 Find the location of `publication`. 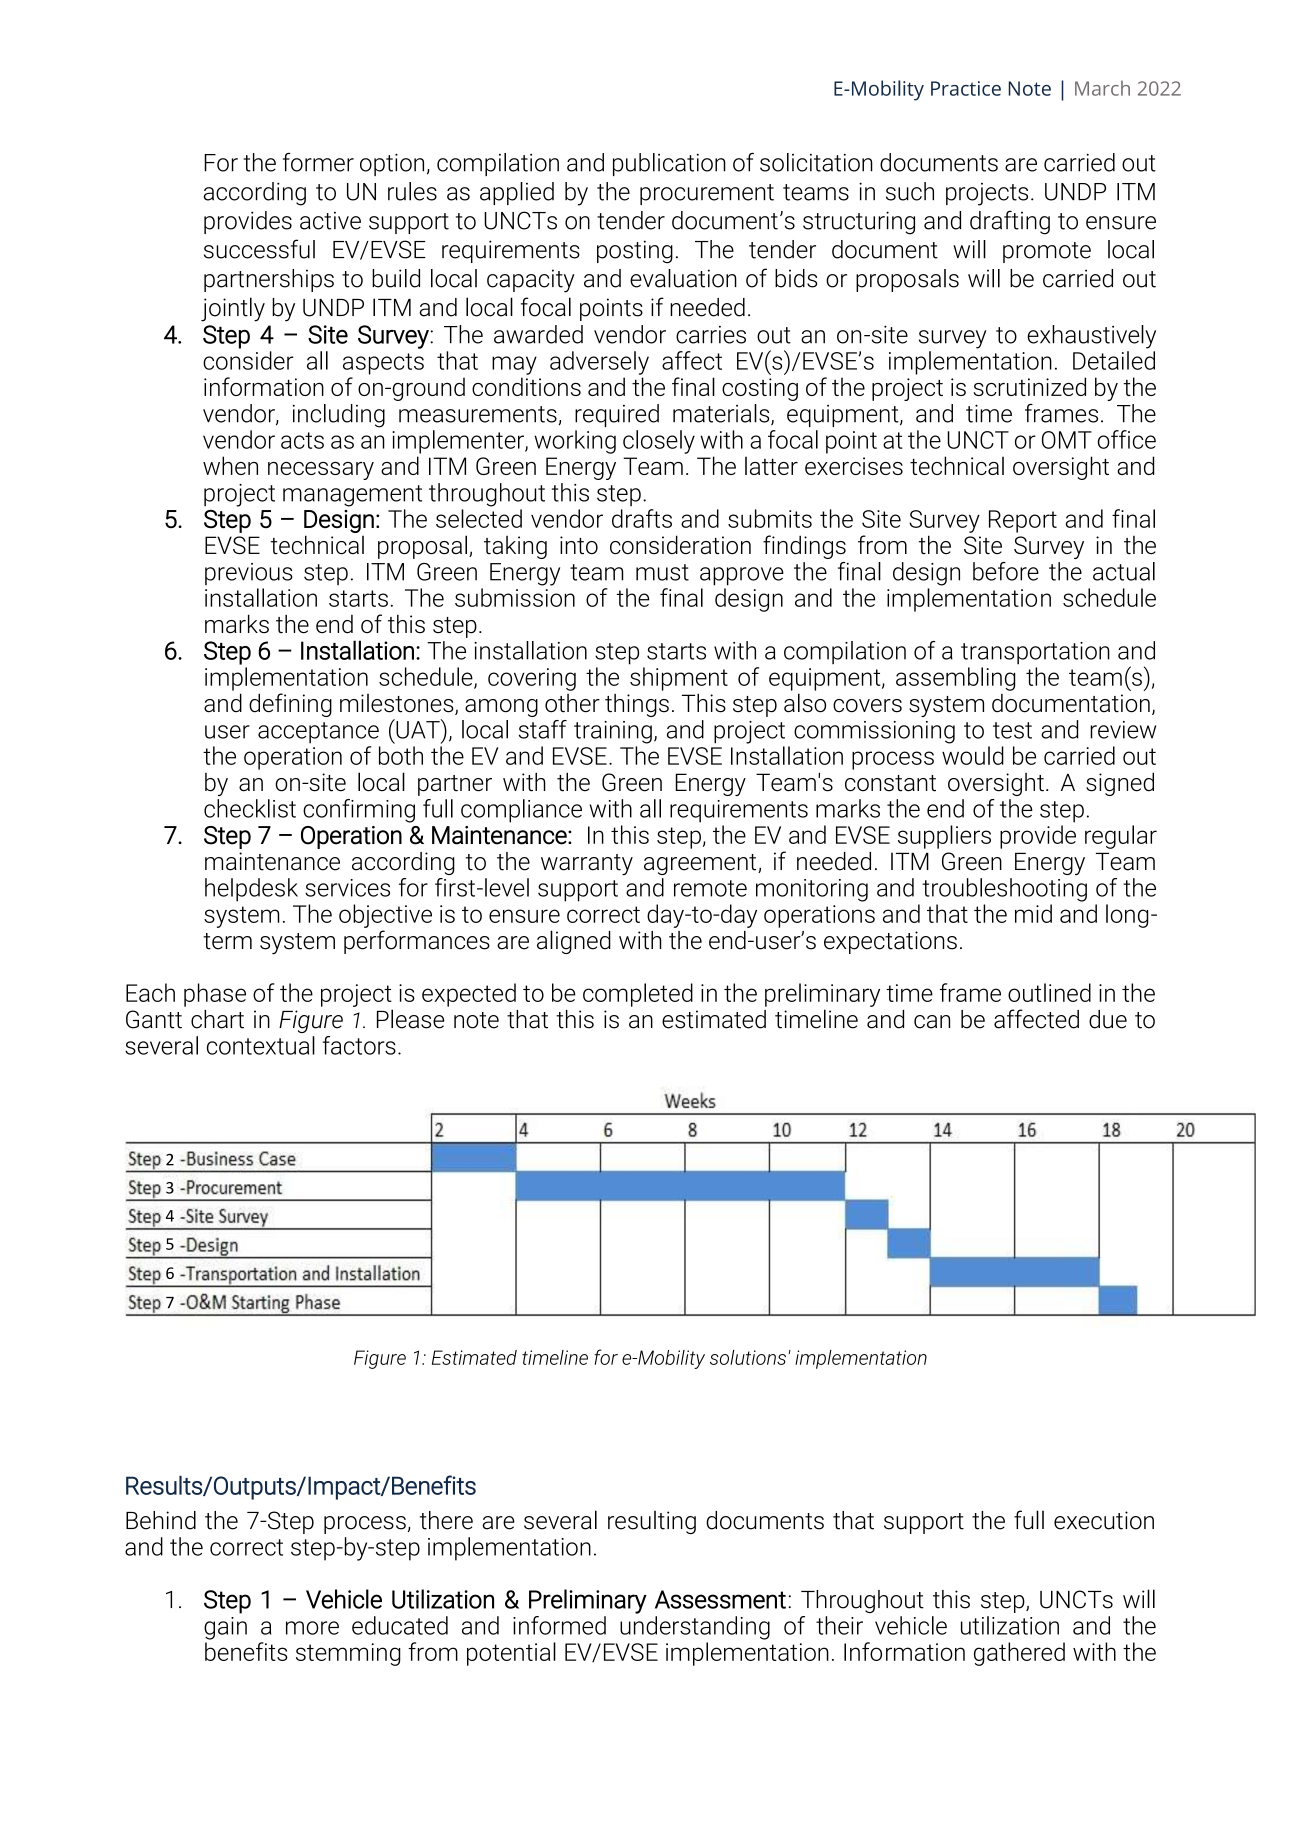

publication is located at coordinates (669, 164).
